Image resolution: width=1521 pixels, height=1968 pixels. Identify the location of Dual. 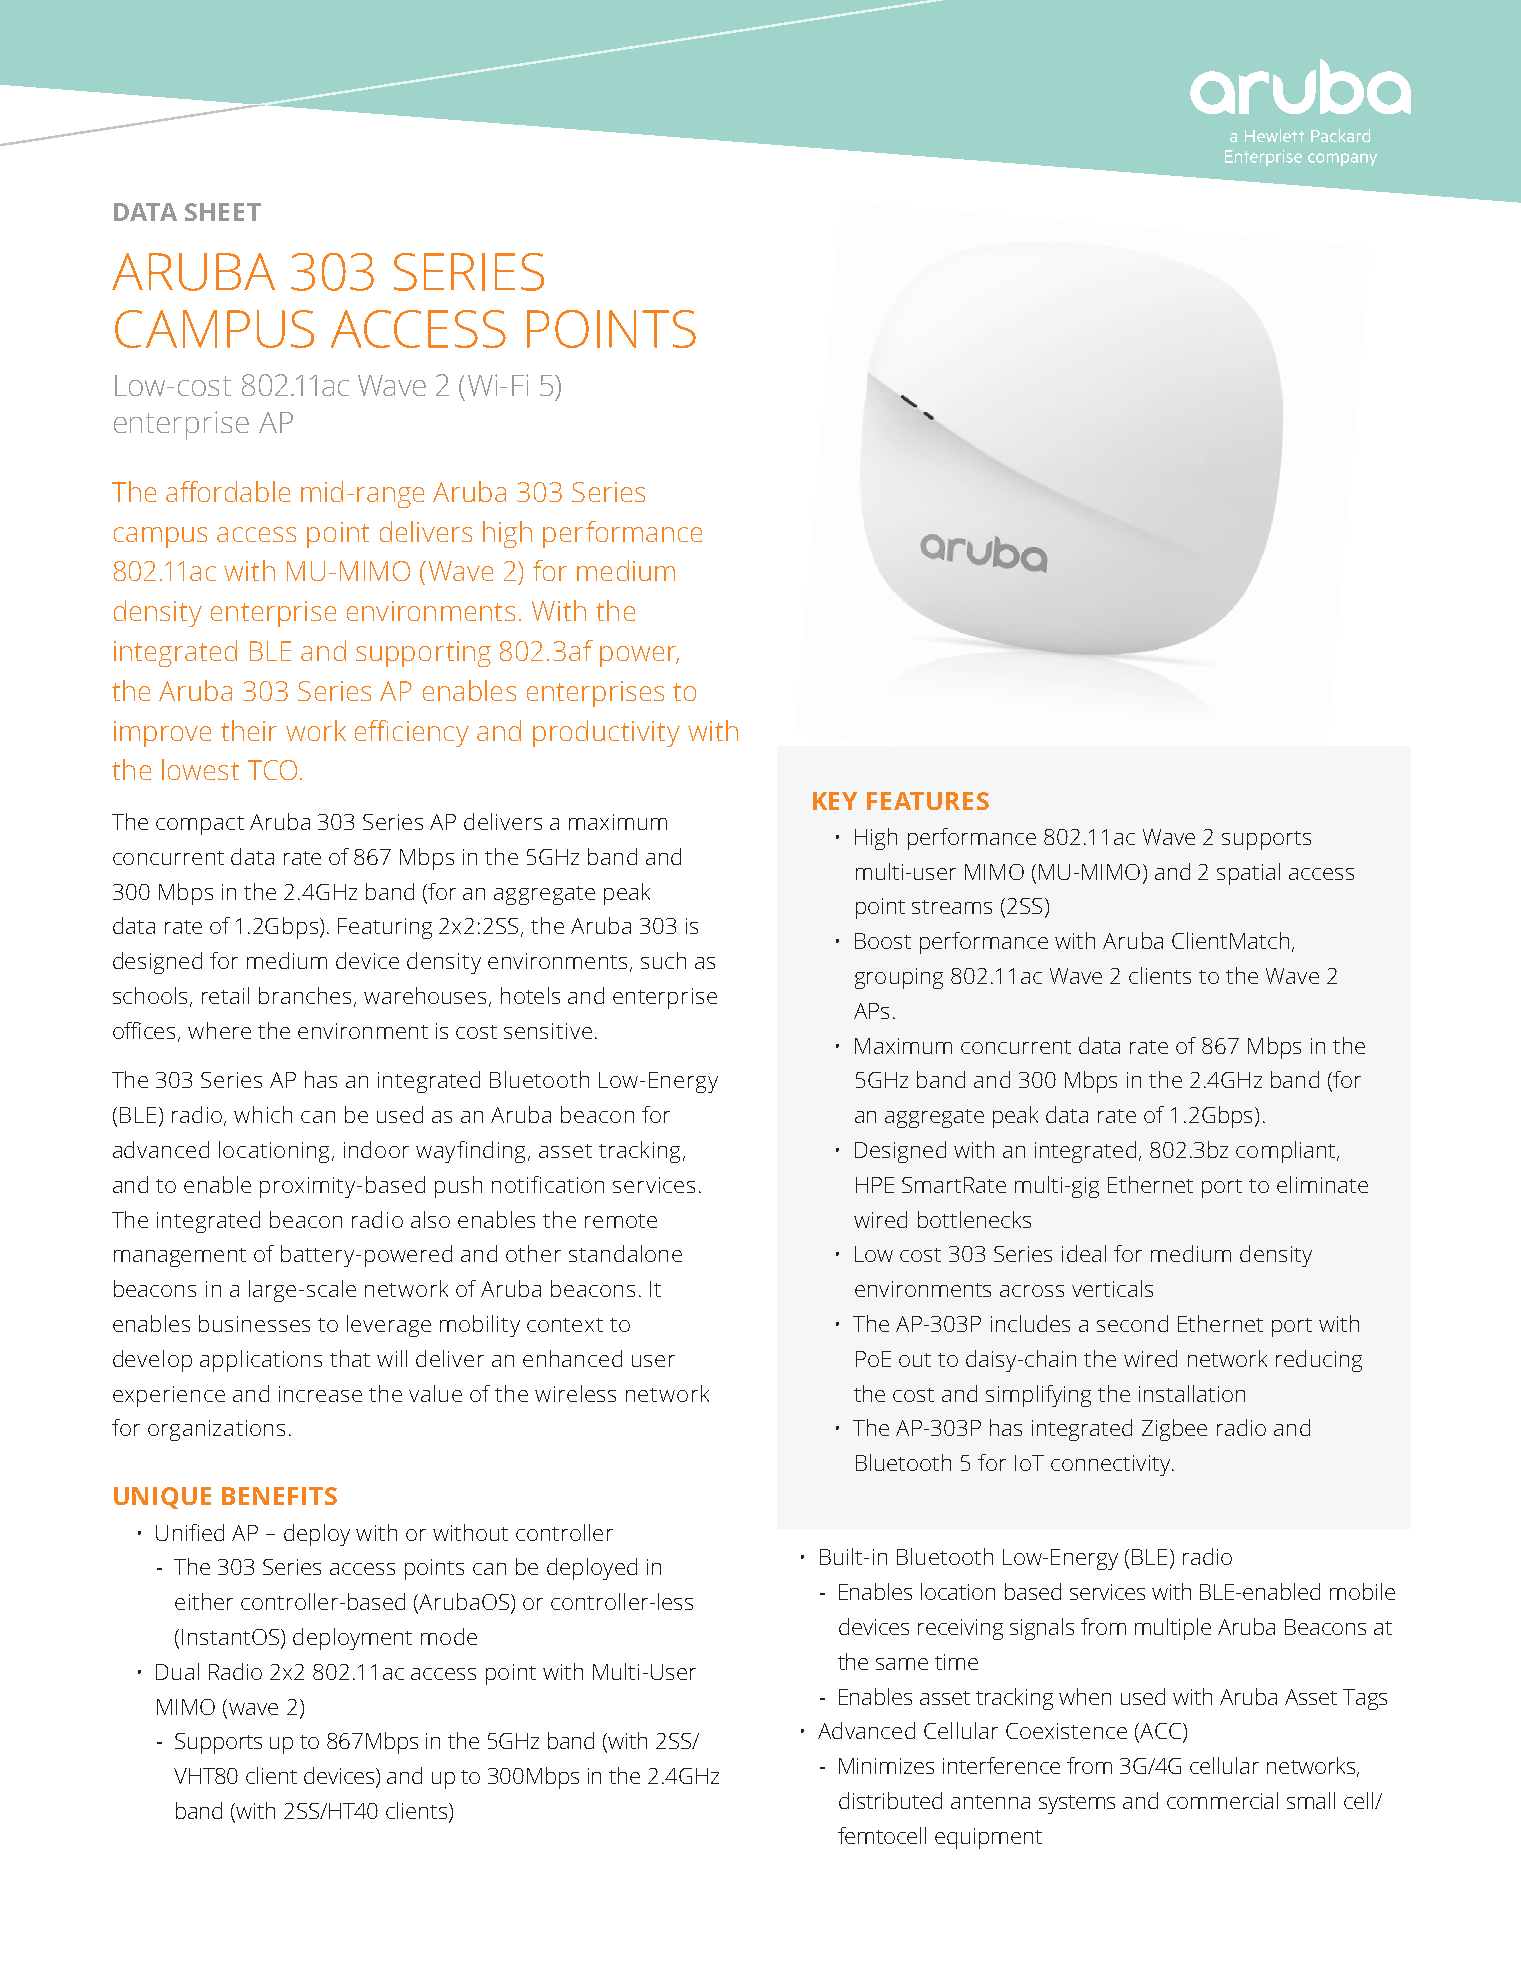
(177, 1671).
